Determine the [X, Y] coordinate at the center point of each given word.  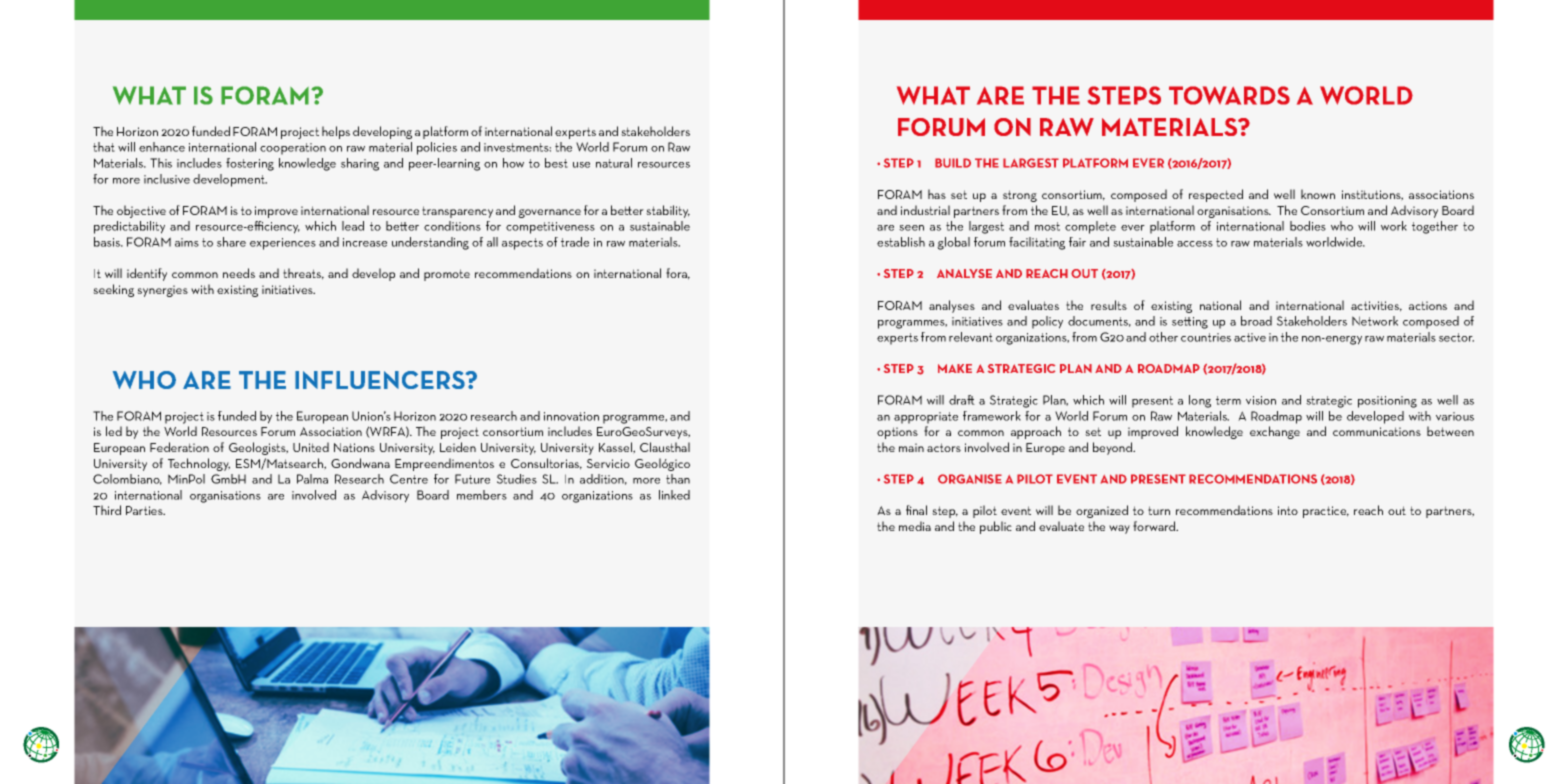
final [916, 510]
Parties [145, 510]
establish [901, 242]
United [311, 447]
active [1250, 337]
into [1288, 510]
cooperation [293, 149]
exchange [1275, 432]
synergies [162, 291]
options [897, 433]
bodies [1308, 226]
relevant [971, 337]
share [231, 242]
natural [614, 163]
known [1318, 194]
